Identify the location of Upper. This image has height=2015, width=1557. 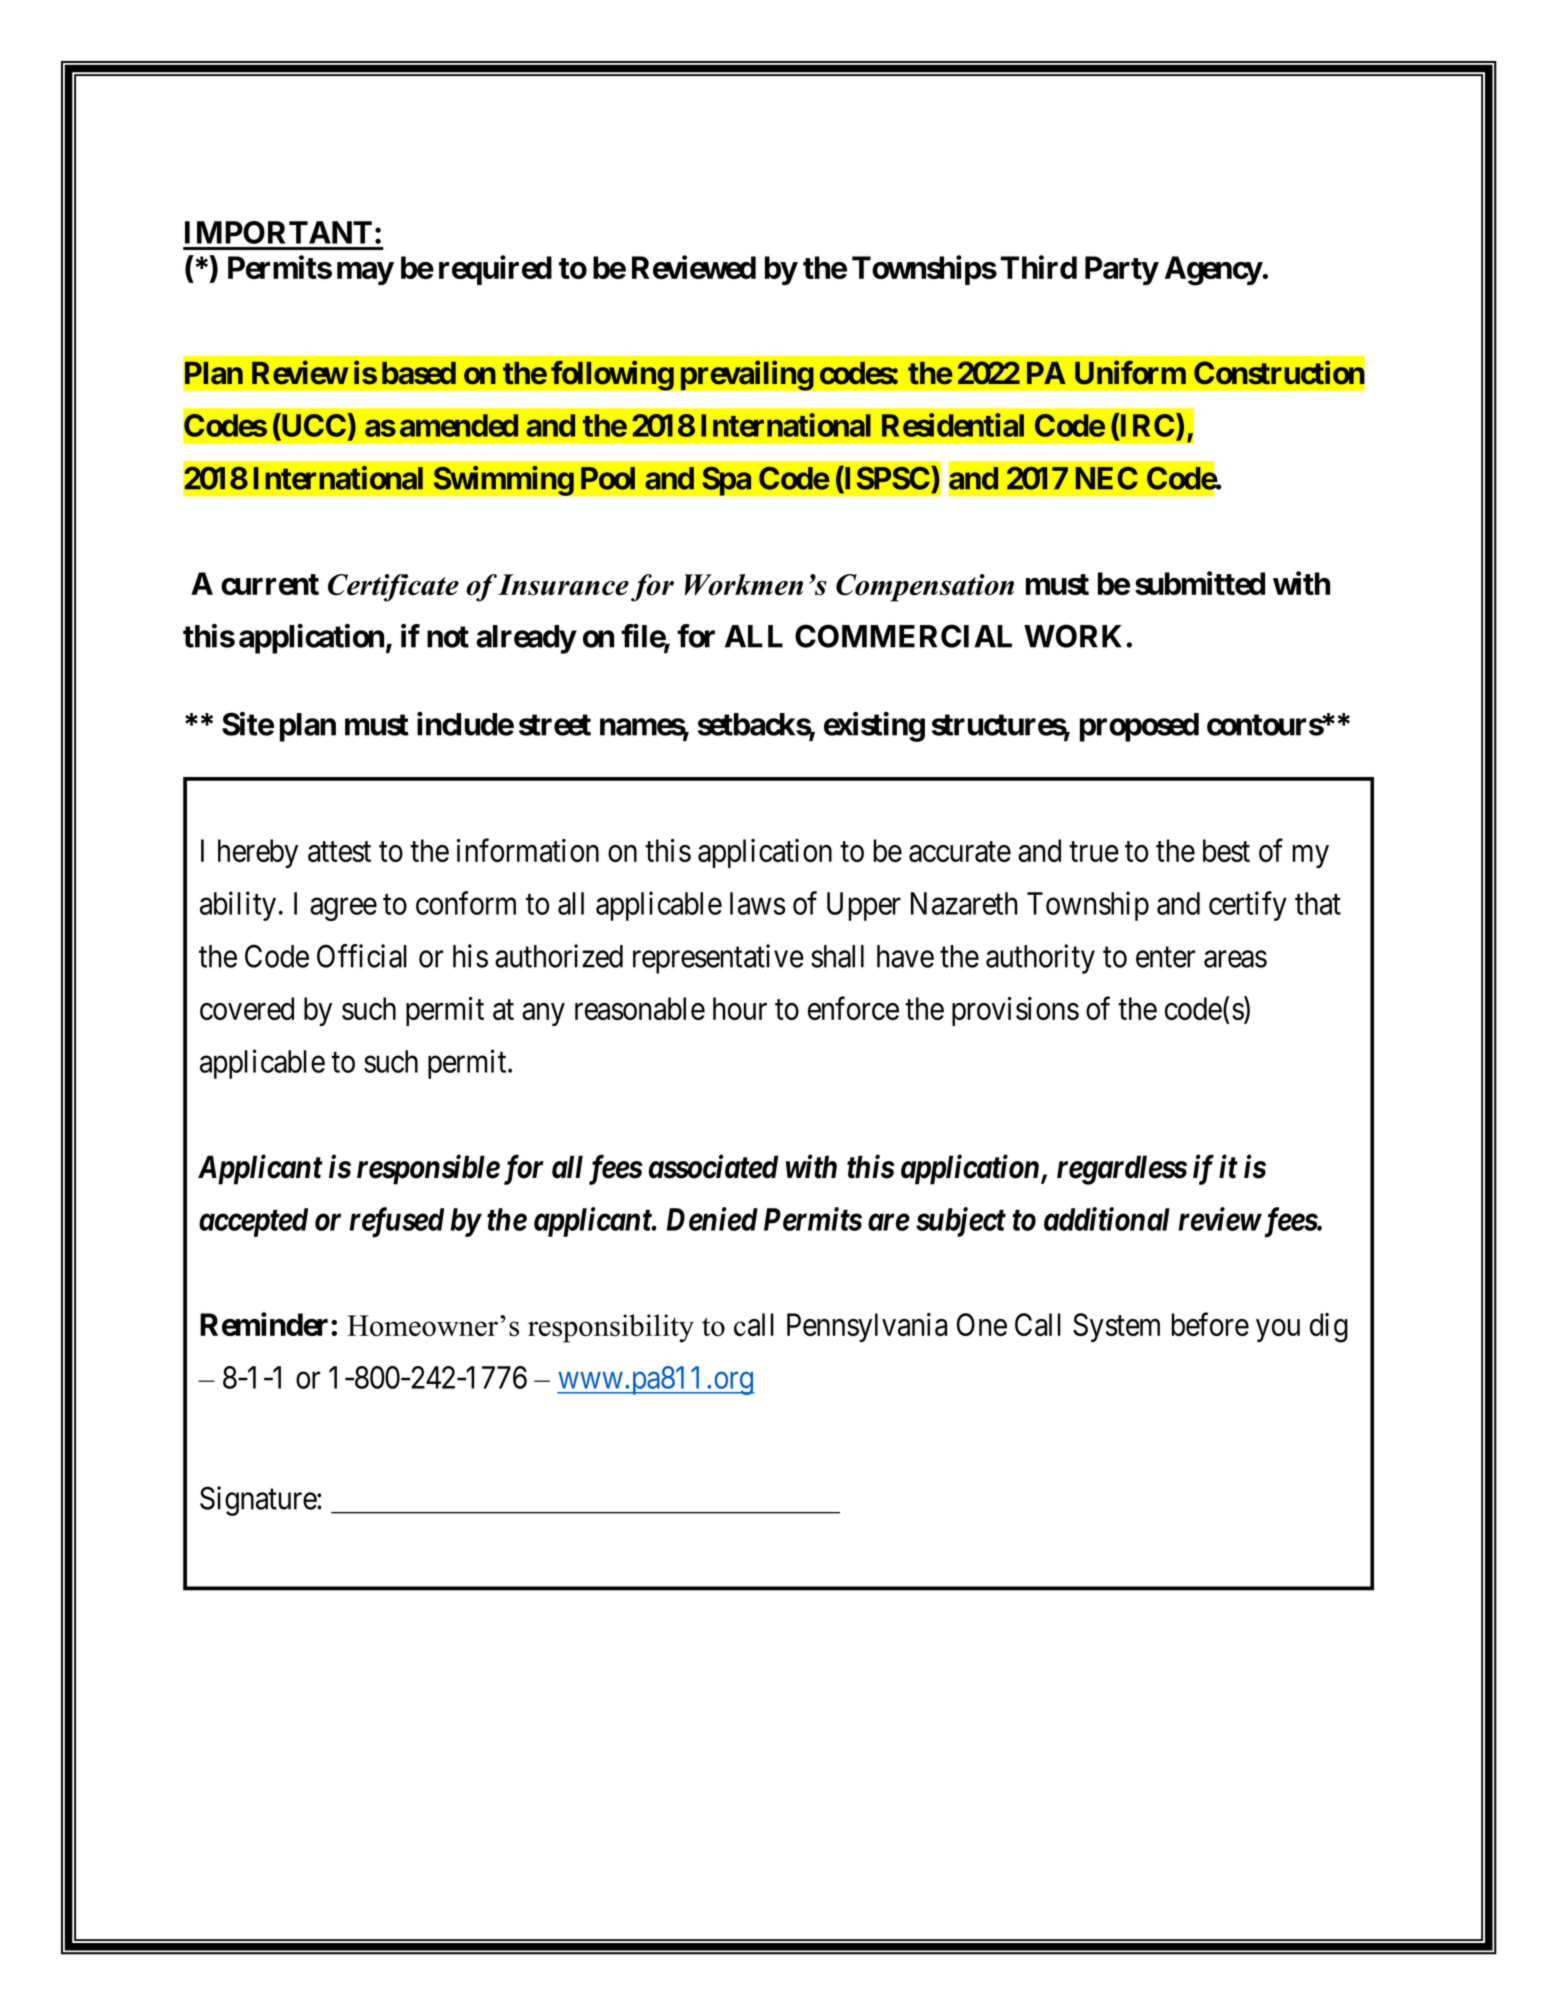
(864, 906).
